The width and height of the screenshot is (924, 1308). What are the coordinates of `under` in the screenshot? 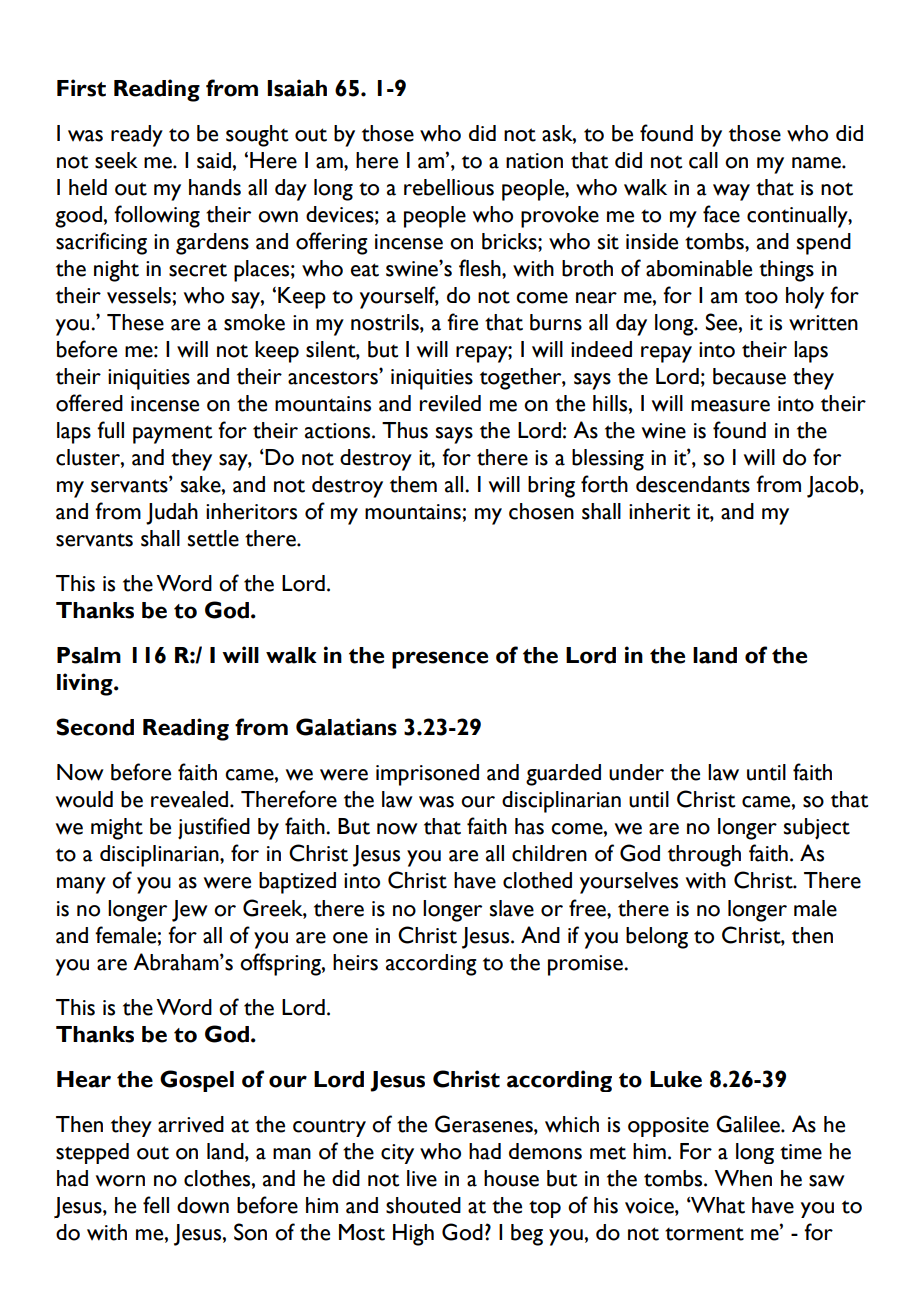 It's located at (636, 772).
